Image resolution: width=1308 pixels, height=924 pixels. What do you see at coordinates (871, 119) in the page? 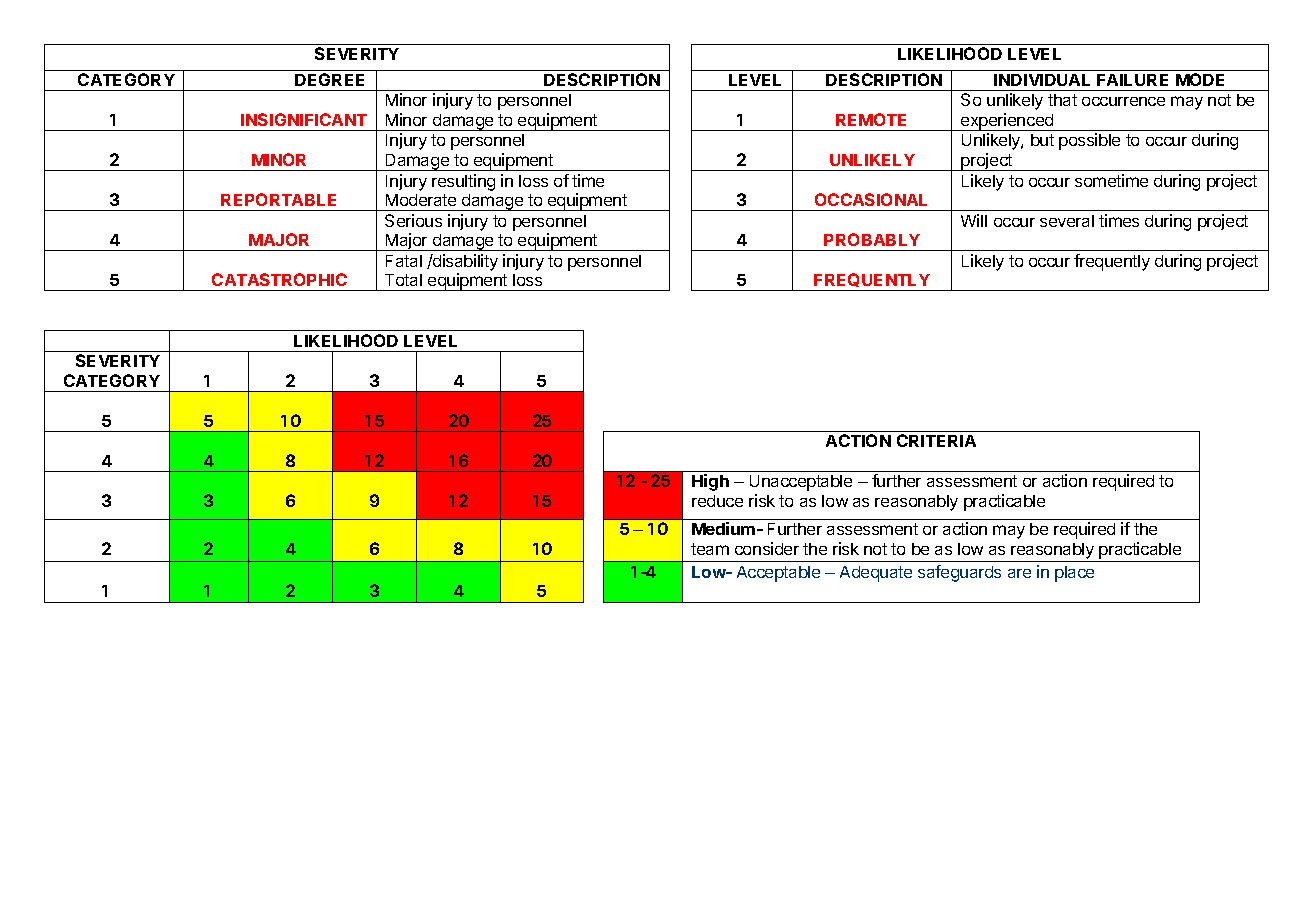
I see `REMOTE` at bounding box center [871, 119].
